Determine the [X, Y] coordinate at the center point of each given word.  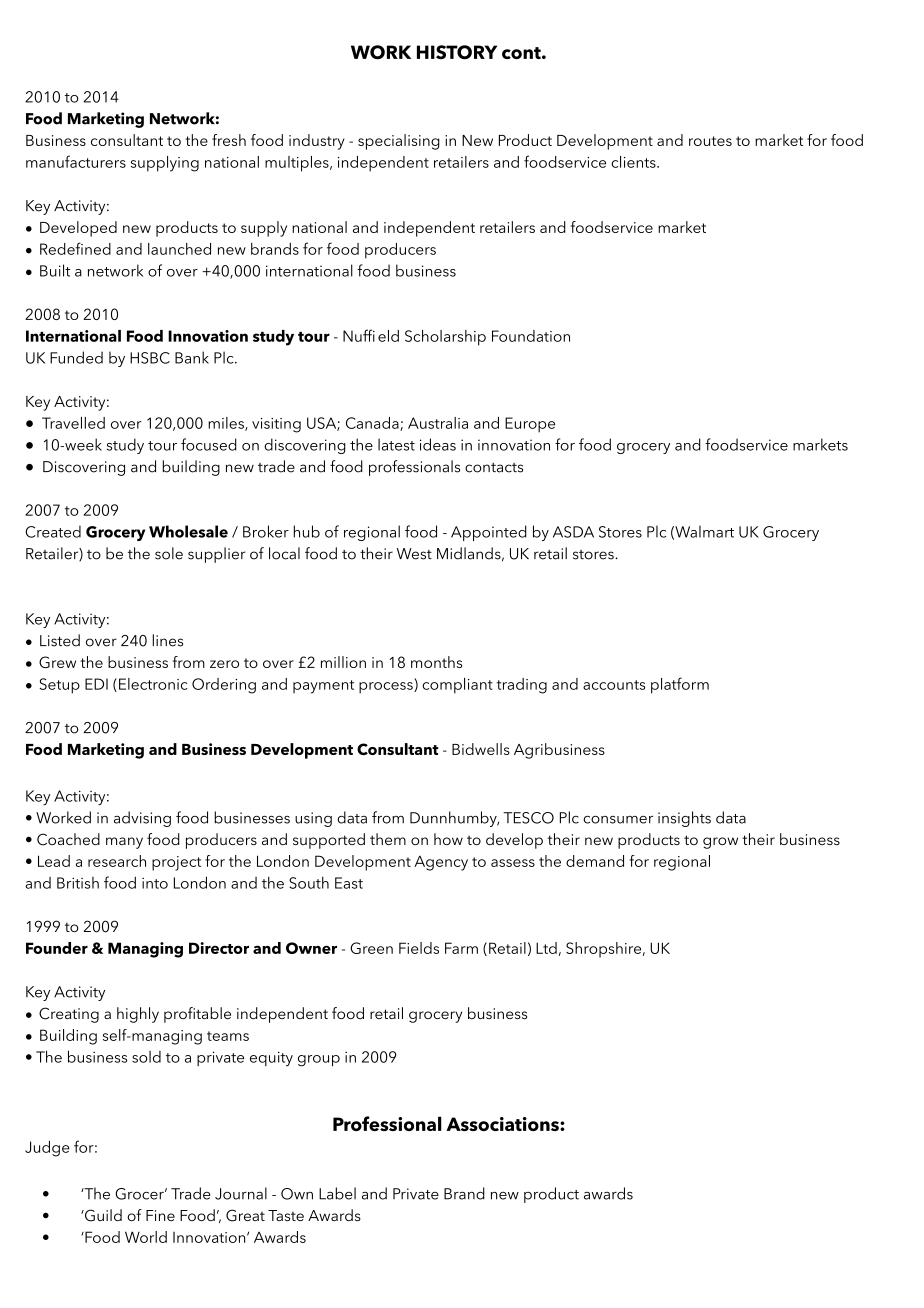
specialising [399, 142]
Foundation [531, 336]
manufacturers [76, 161]
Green [371, 948]
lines [167, 640]
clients [634, 162]
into [155, 883]
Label [337, 1193]
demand [595, 861]
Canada [373, 424]
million [343, 662]
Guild [102, 1215]
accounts [614, 685]
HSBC [150, 358]
